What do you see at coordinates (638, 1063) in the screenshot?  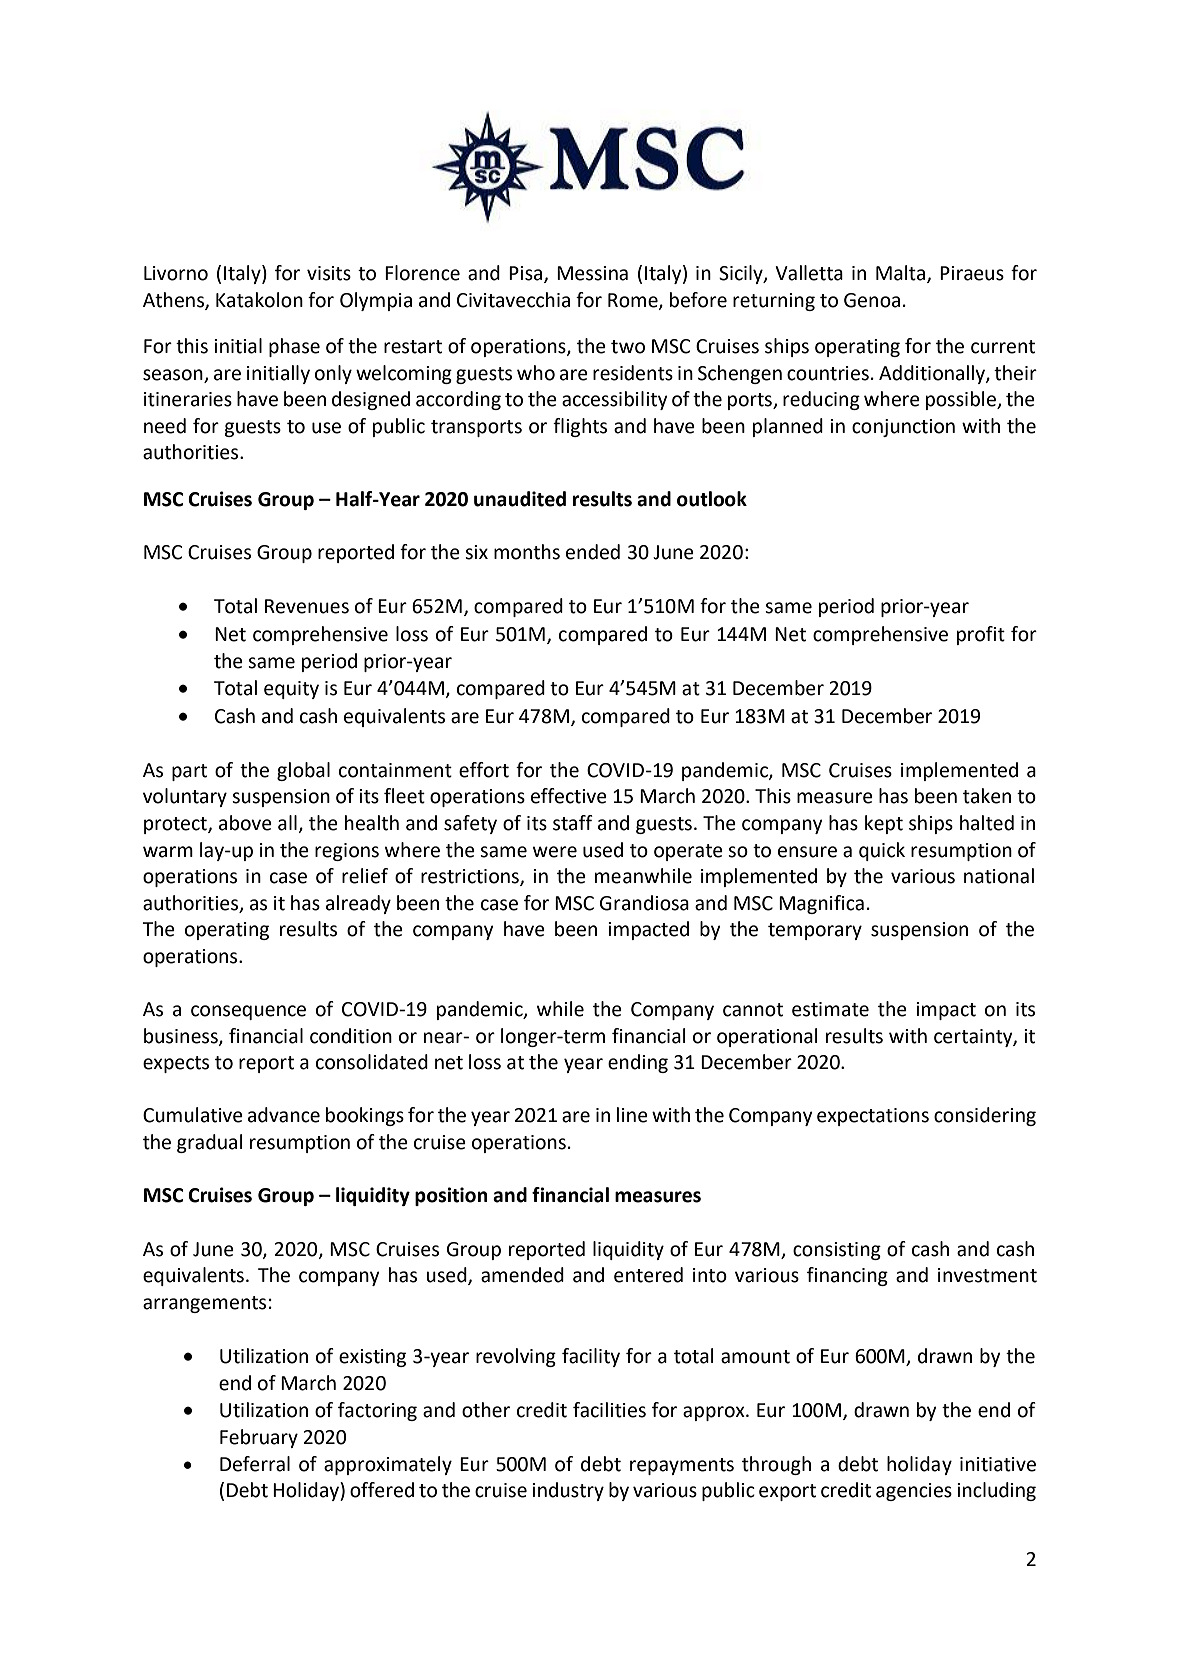 I see `ending` at bounding box center [638, 1063].
